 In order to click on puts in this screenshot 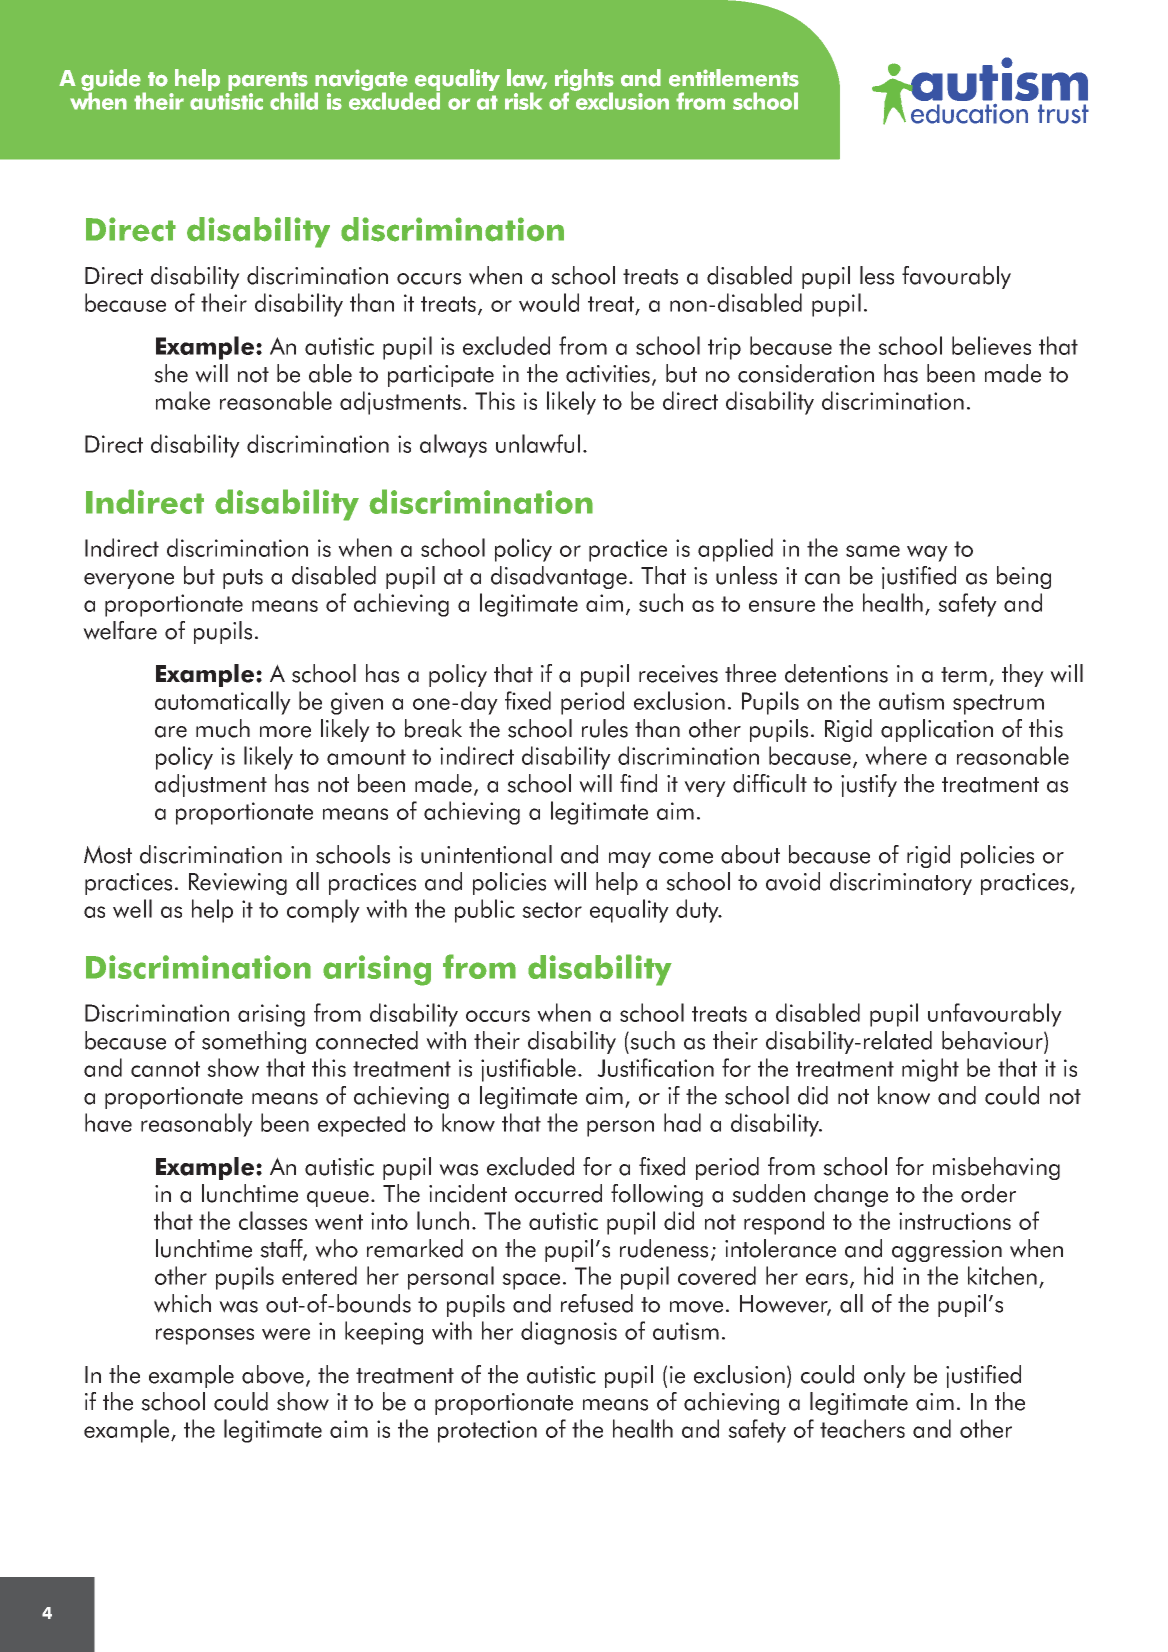, I will do `click(243, 579)`.
